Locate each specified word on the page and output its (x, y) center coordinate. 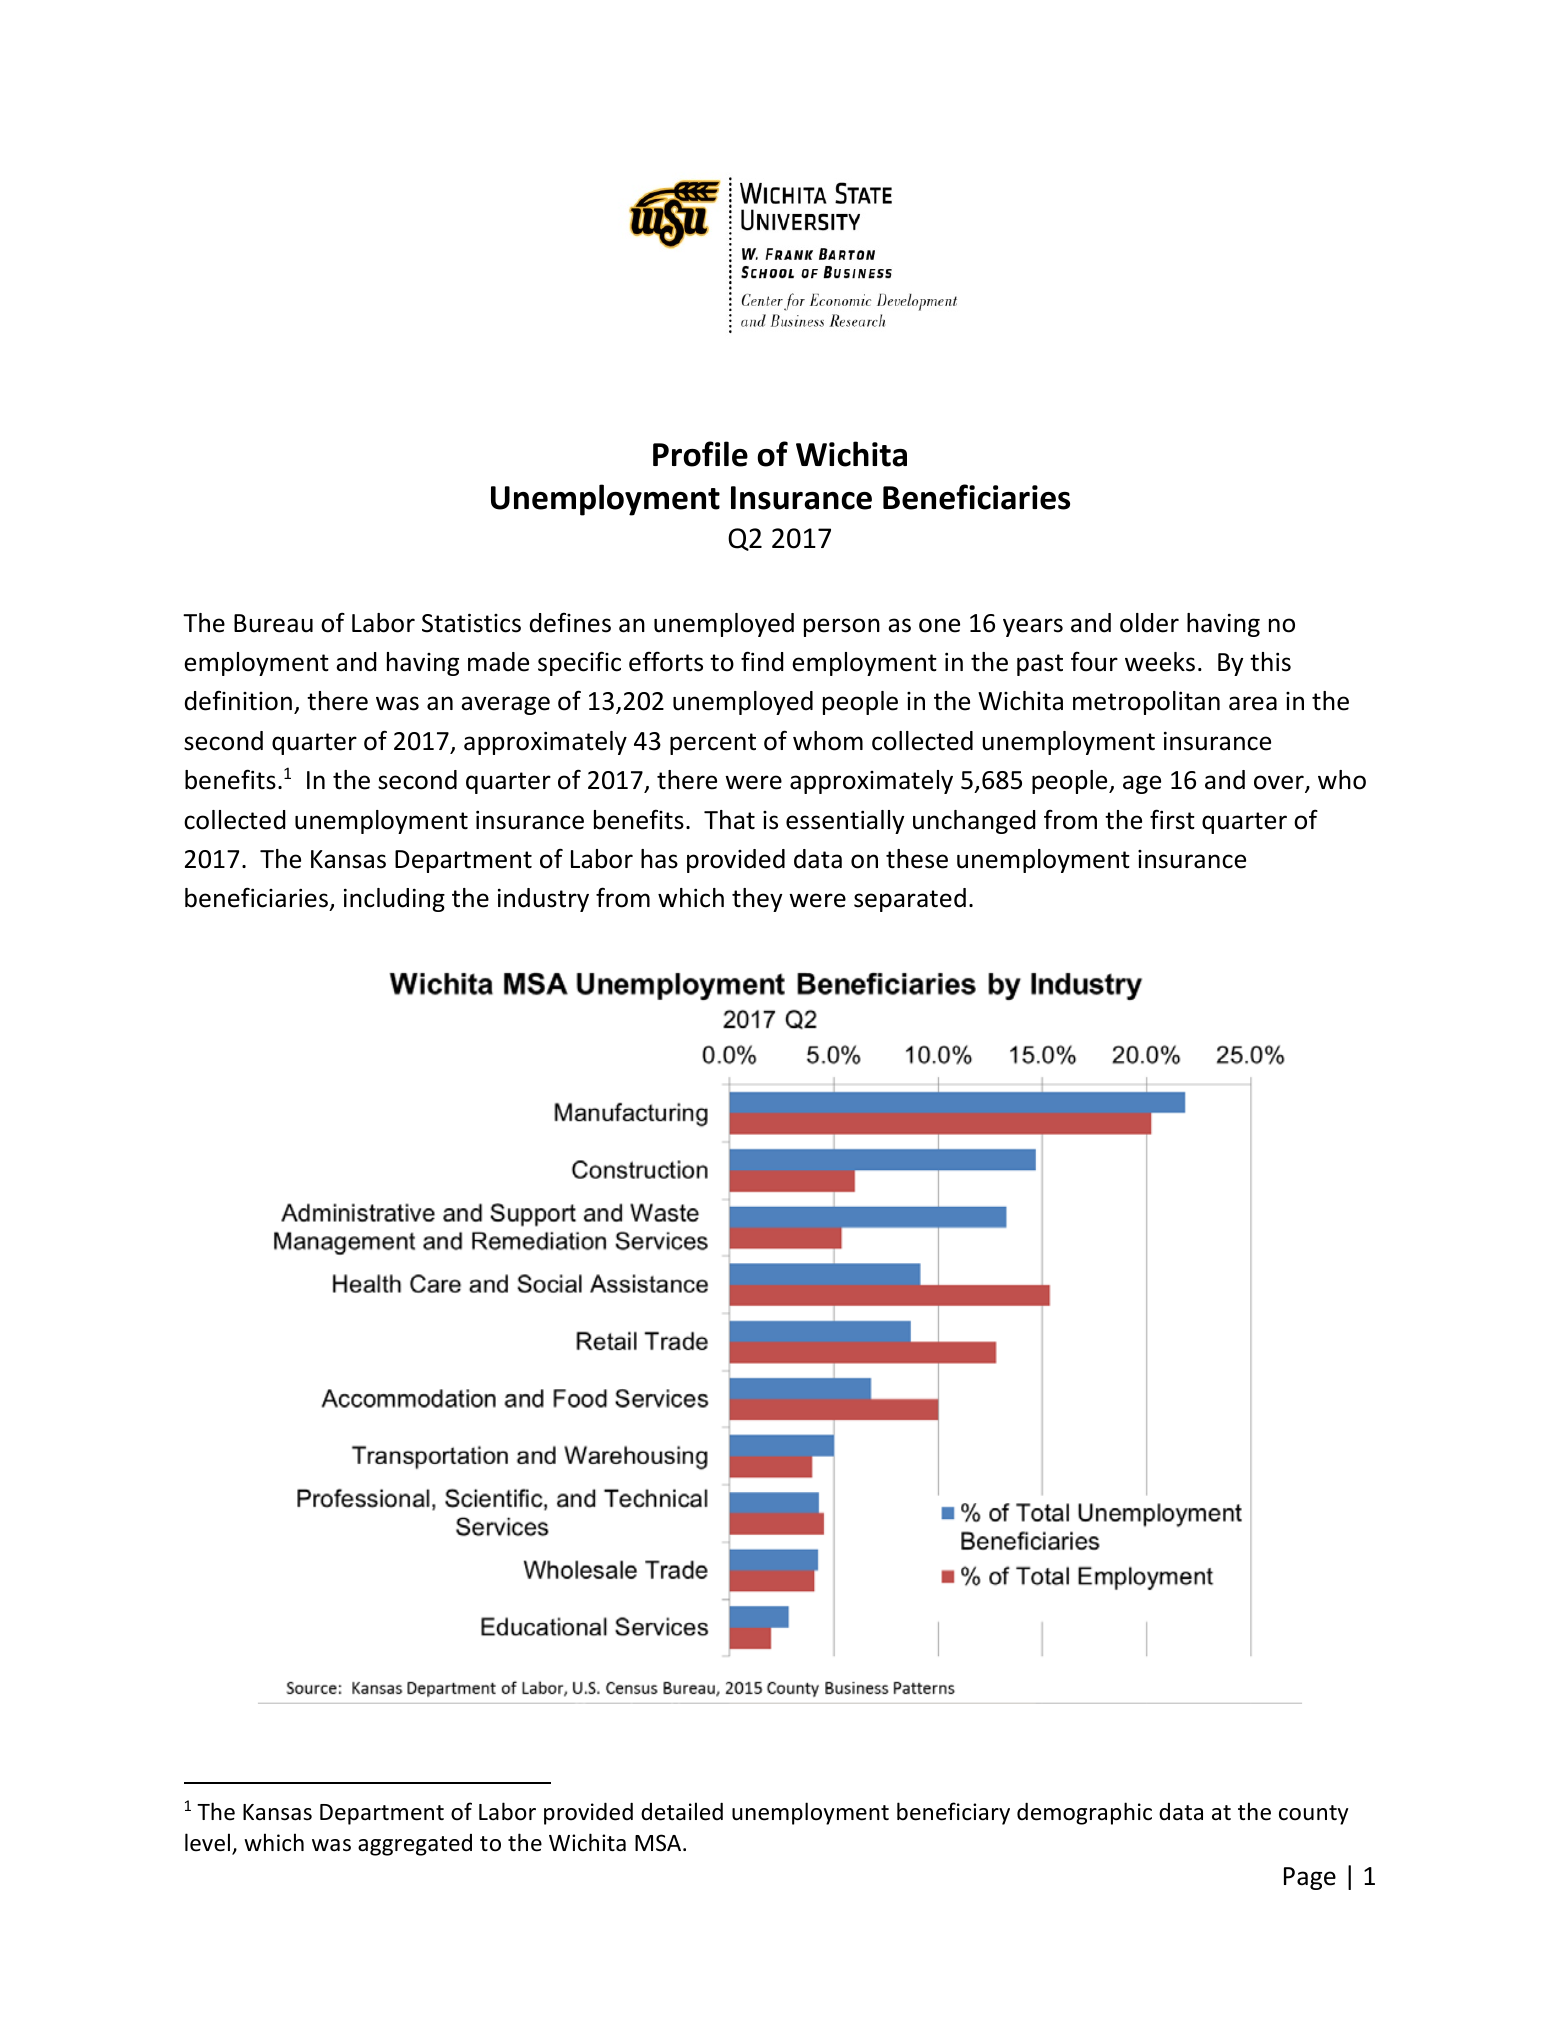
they (757, 900)
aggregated (415, 1845)
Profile (700, 454)
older (1149, 623)
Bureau (273, 623)
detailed (682, 1811)
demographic (1084, 1813)
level (207, 1842)
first (1172, 819)
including (394, 900)
